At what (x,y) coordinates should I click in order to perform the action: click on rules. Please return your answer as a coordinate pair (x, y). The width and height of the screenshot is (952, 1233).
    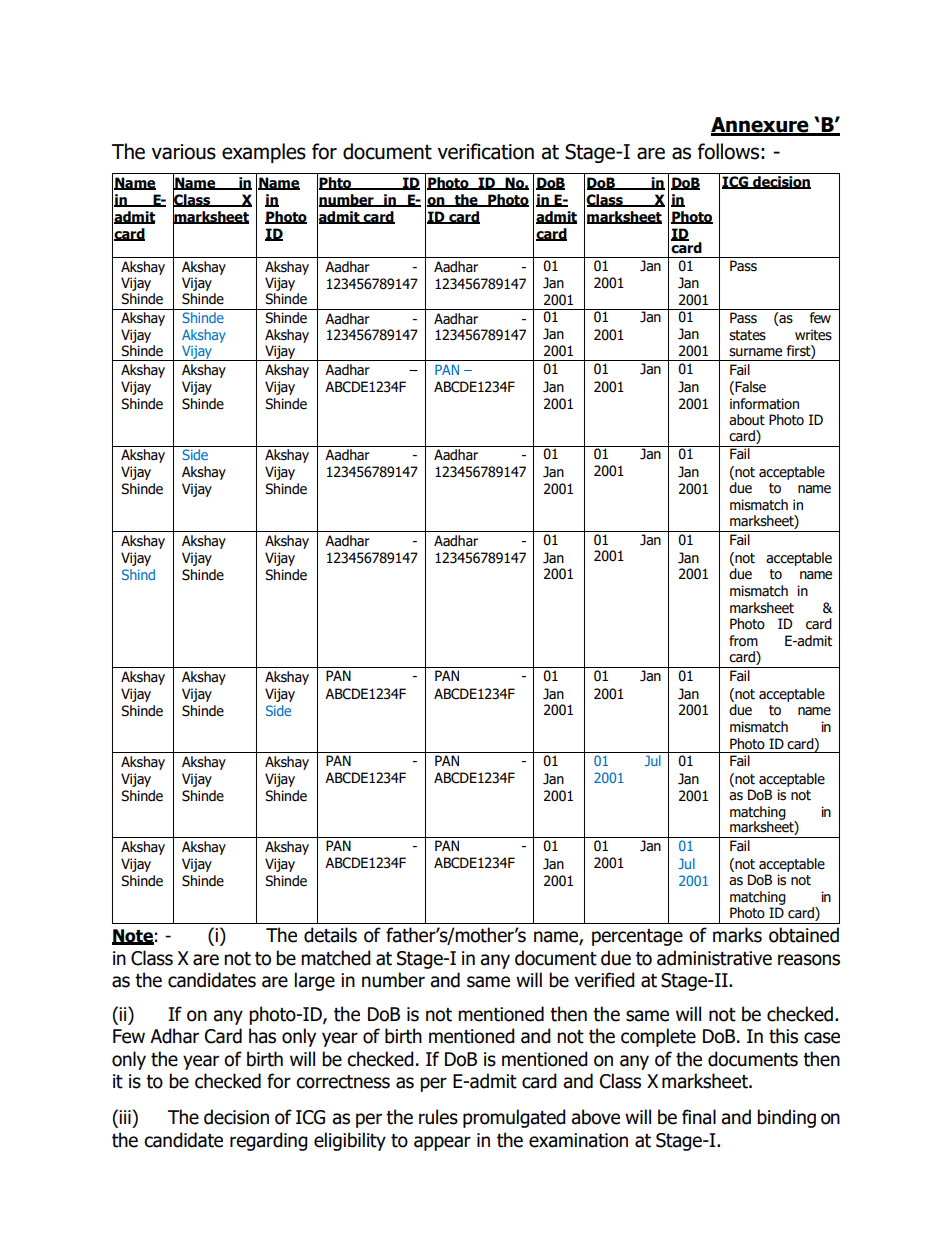
    Looking at the image, I should click on (438, 1117).
